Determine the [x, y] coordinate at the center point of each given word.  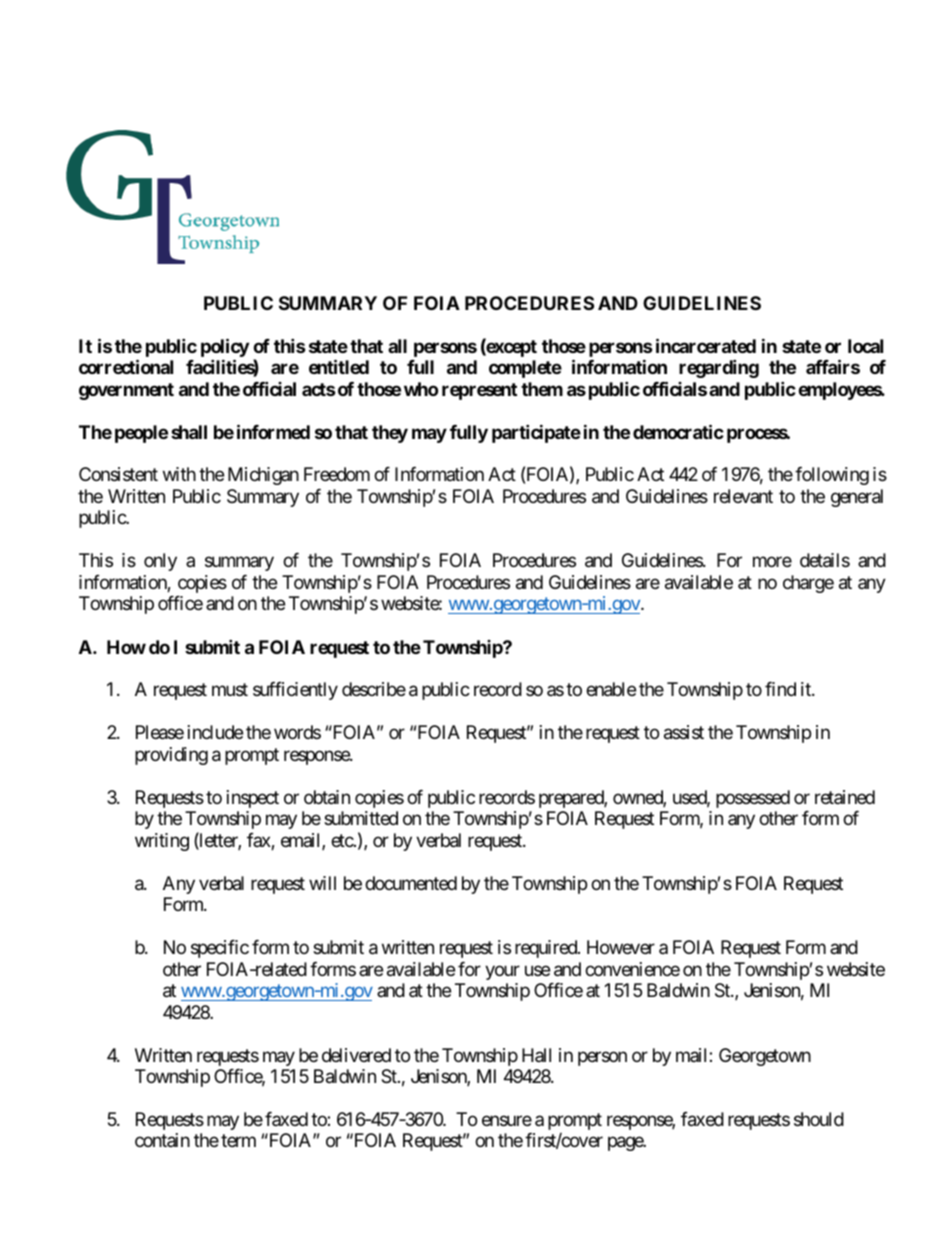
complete [525, 369]
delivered [356, 1055]
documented [411, 883]
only [160, 562]
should [819, 1119]
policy [225, 349]
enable [611, 689]
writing [162, 842]
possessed [753, 799]
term [238, 1141]
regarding [719, 369]
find [780, 689]
